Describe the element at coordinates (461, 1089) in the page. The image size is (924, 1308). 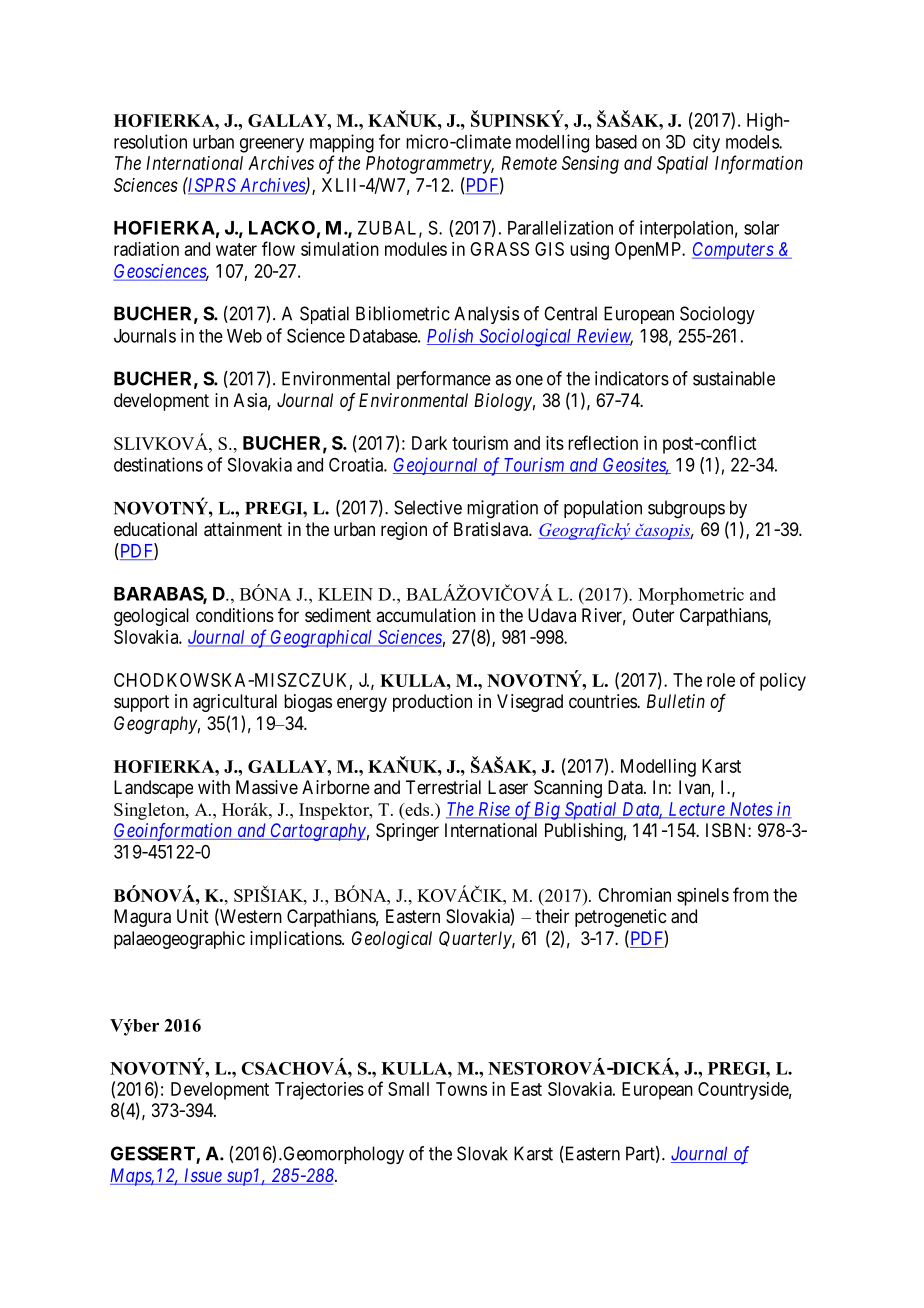
I see `Towns` at that location.
